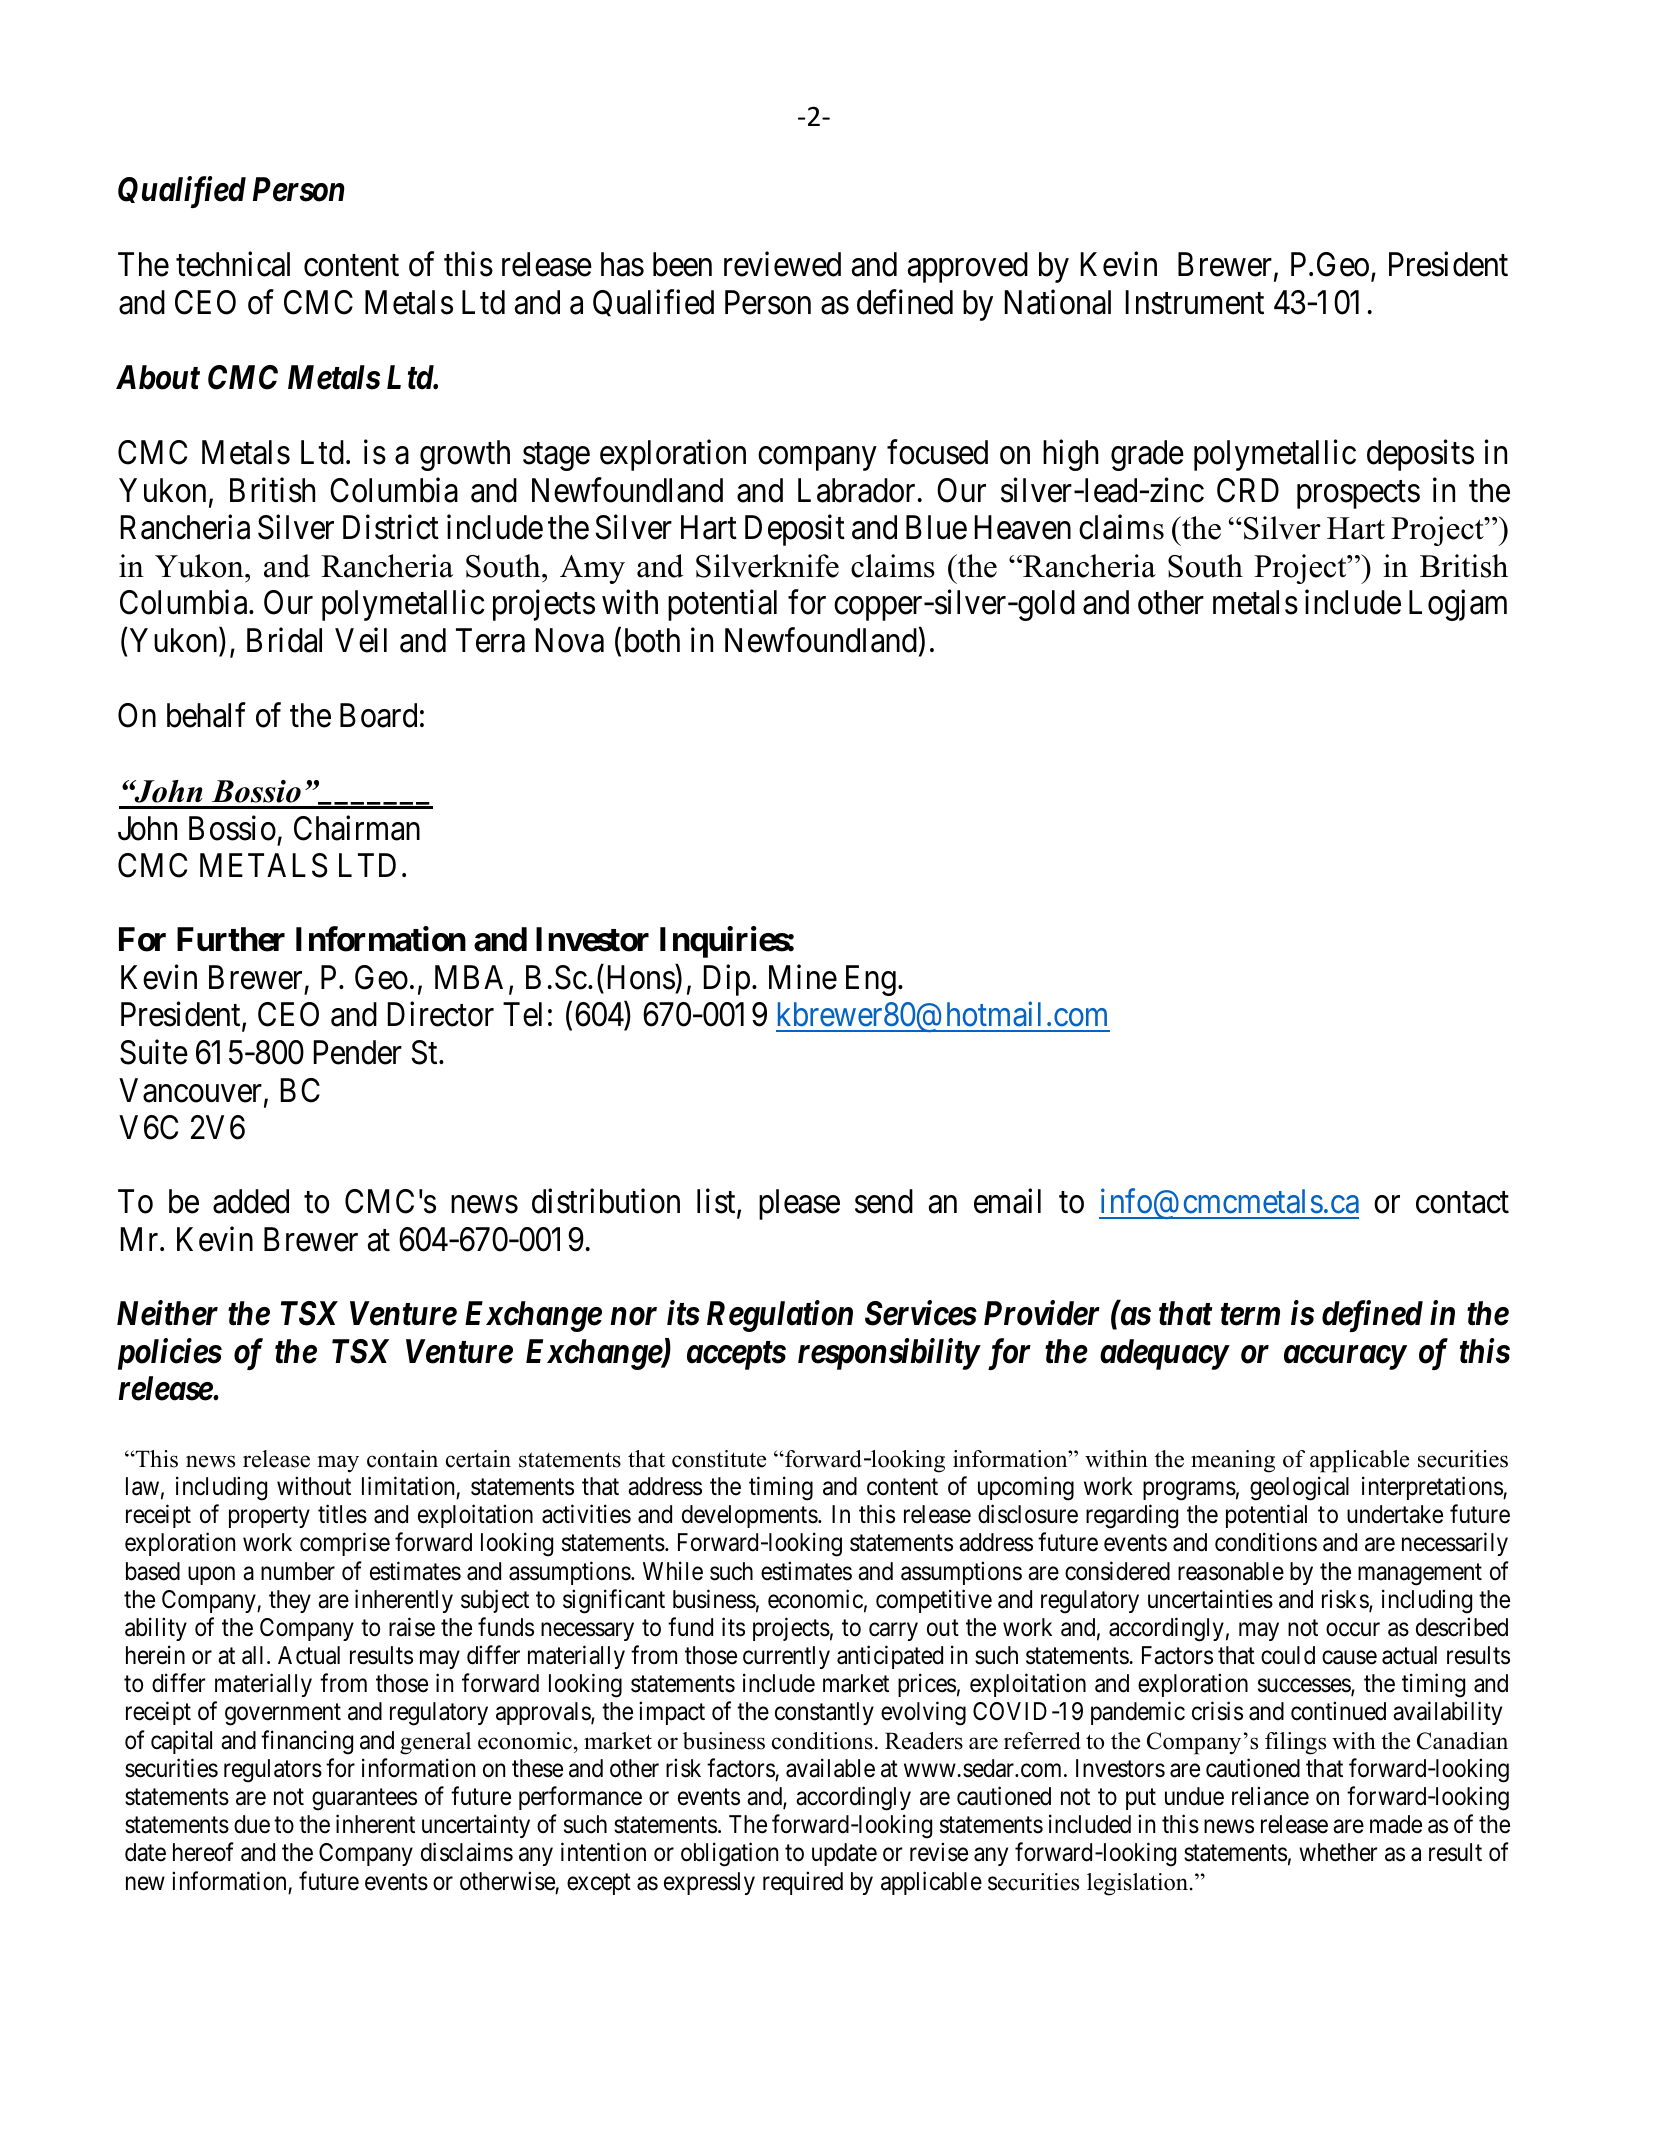 The width and height of the screenshot is (1666, 2156). Describe the element at coordinates (1458, 605) in the screenshot. I see `Logjam` at that location.
